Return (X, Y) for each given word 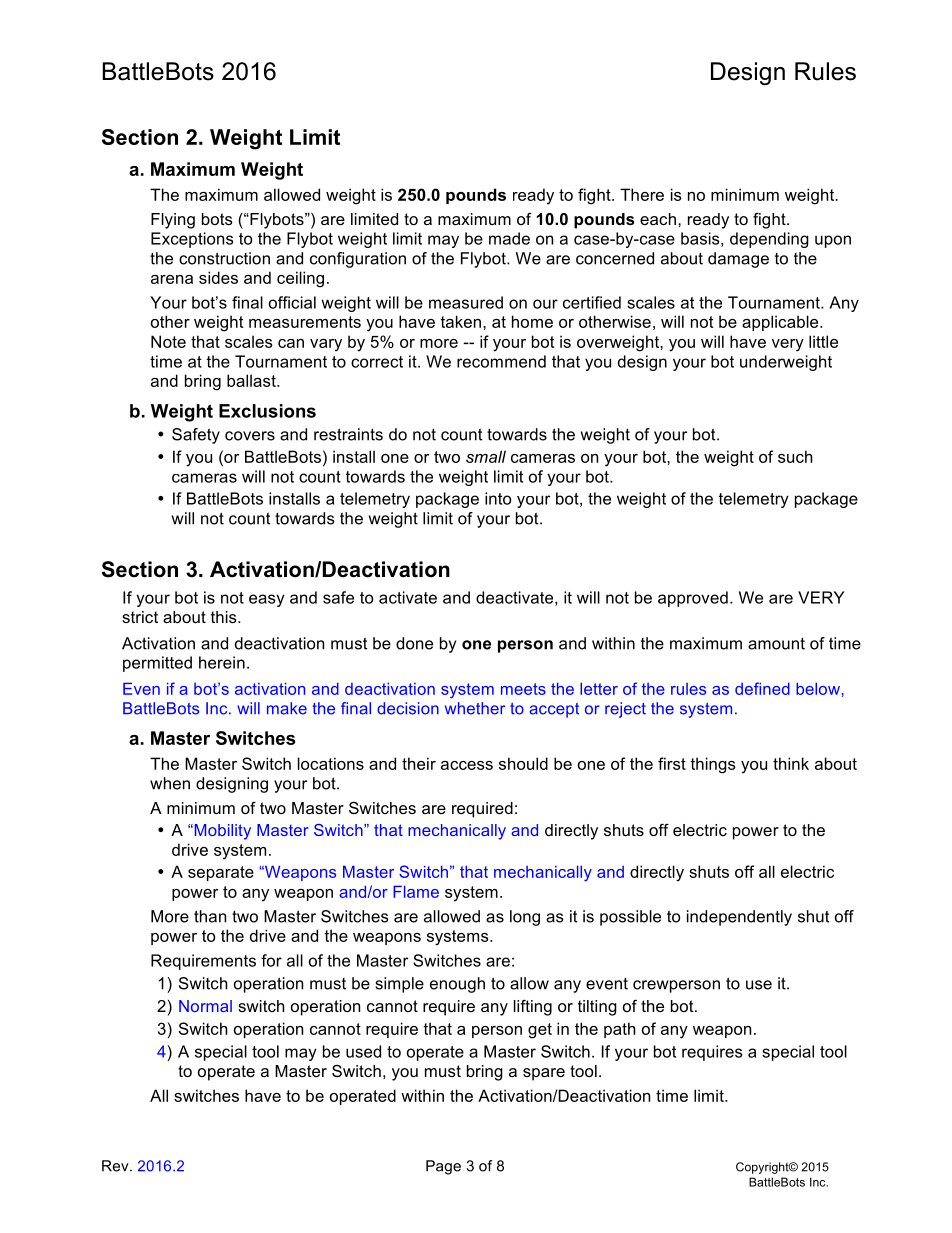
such (795, 456)
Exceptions (192, 240)
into (498, 498)
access (467, 765)
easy (267, 600)
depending (769, 240)
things (713, 765)
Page (443, 1167)
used (363, 1051)
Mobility (221, 832)
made (509, 238)
